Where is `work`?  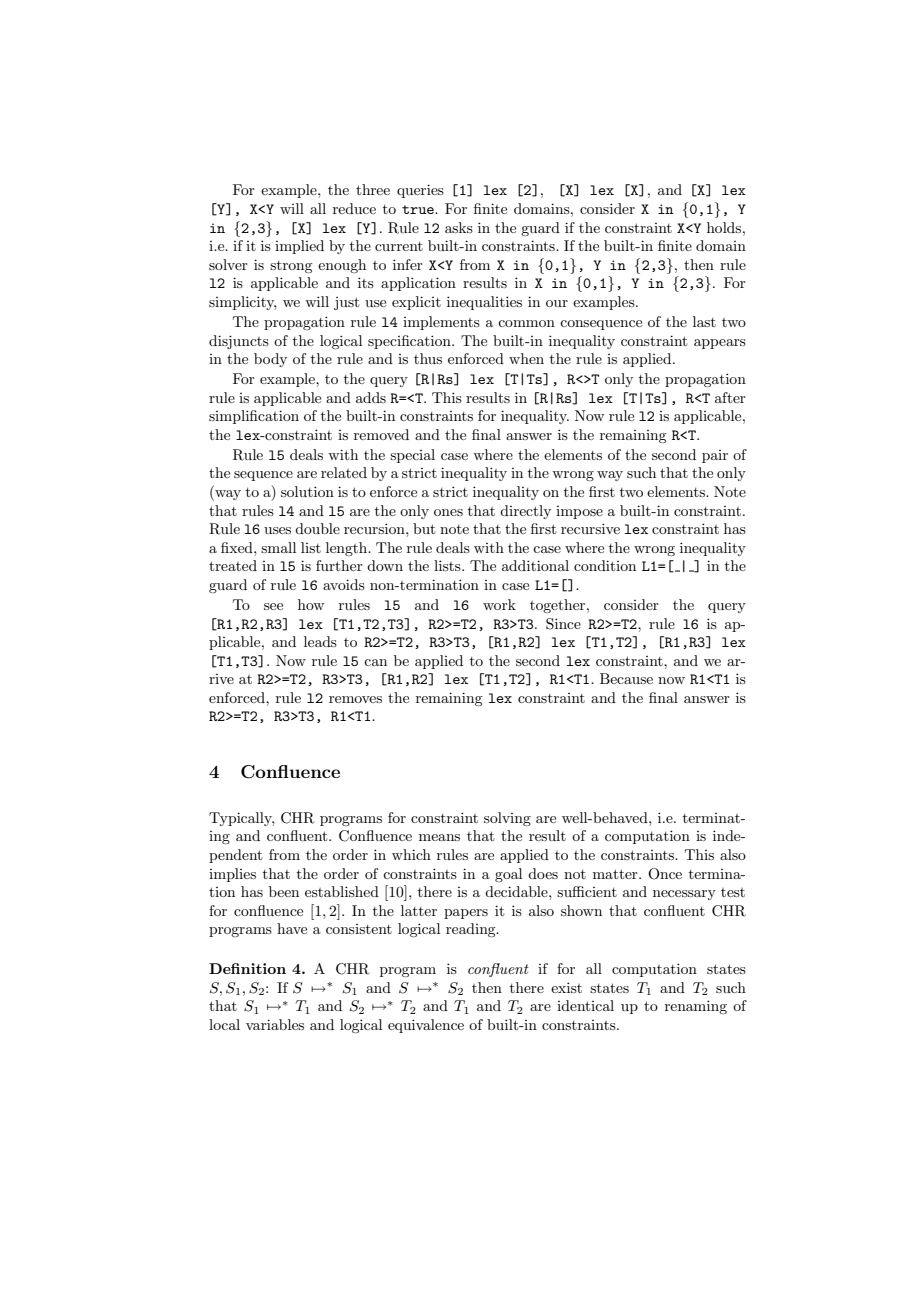
work is located at coordinates (499, 604).
